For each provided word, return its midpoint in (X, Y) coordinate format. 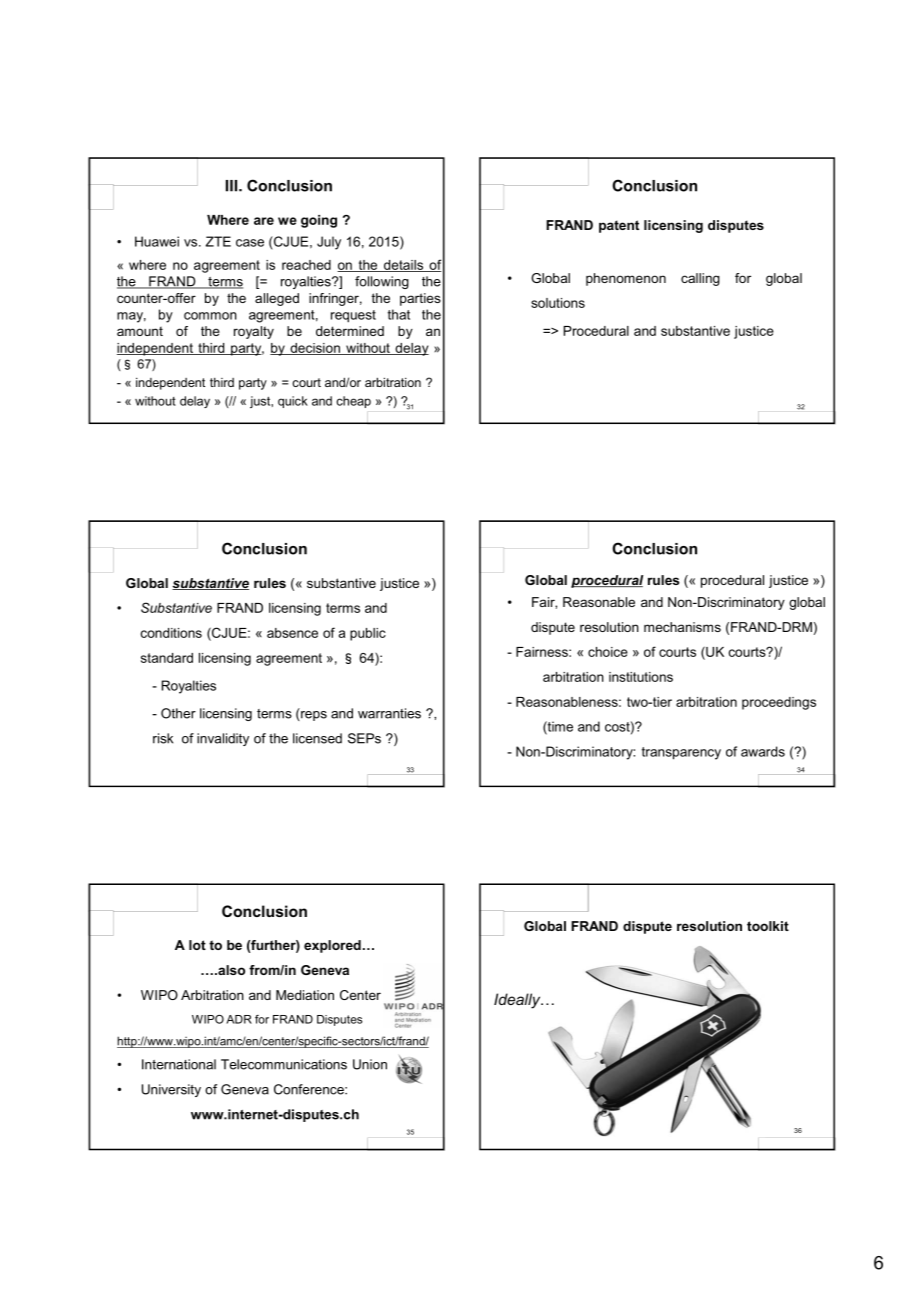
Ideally (518, 1001)
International (179, 1064)
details (403, 266)
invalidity (223, 739)
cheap (353, 402)
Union (370, 1064)
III (233, 186)
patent (619, 226)
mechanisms (682, 627)
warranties (389, 713)
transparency (681, 753)
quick (293, 402)
